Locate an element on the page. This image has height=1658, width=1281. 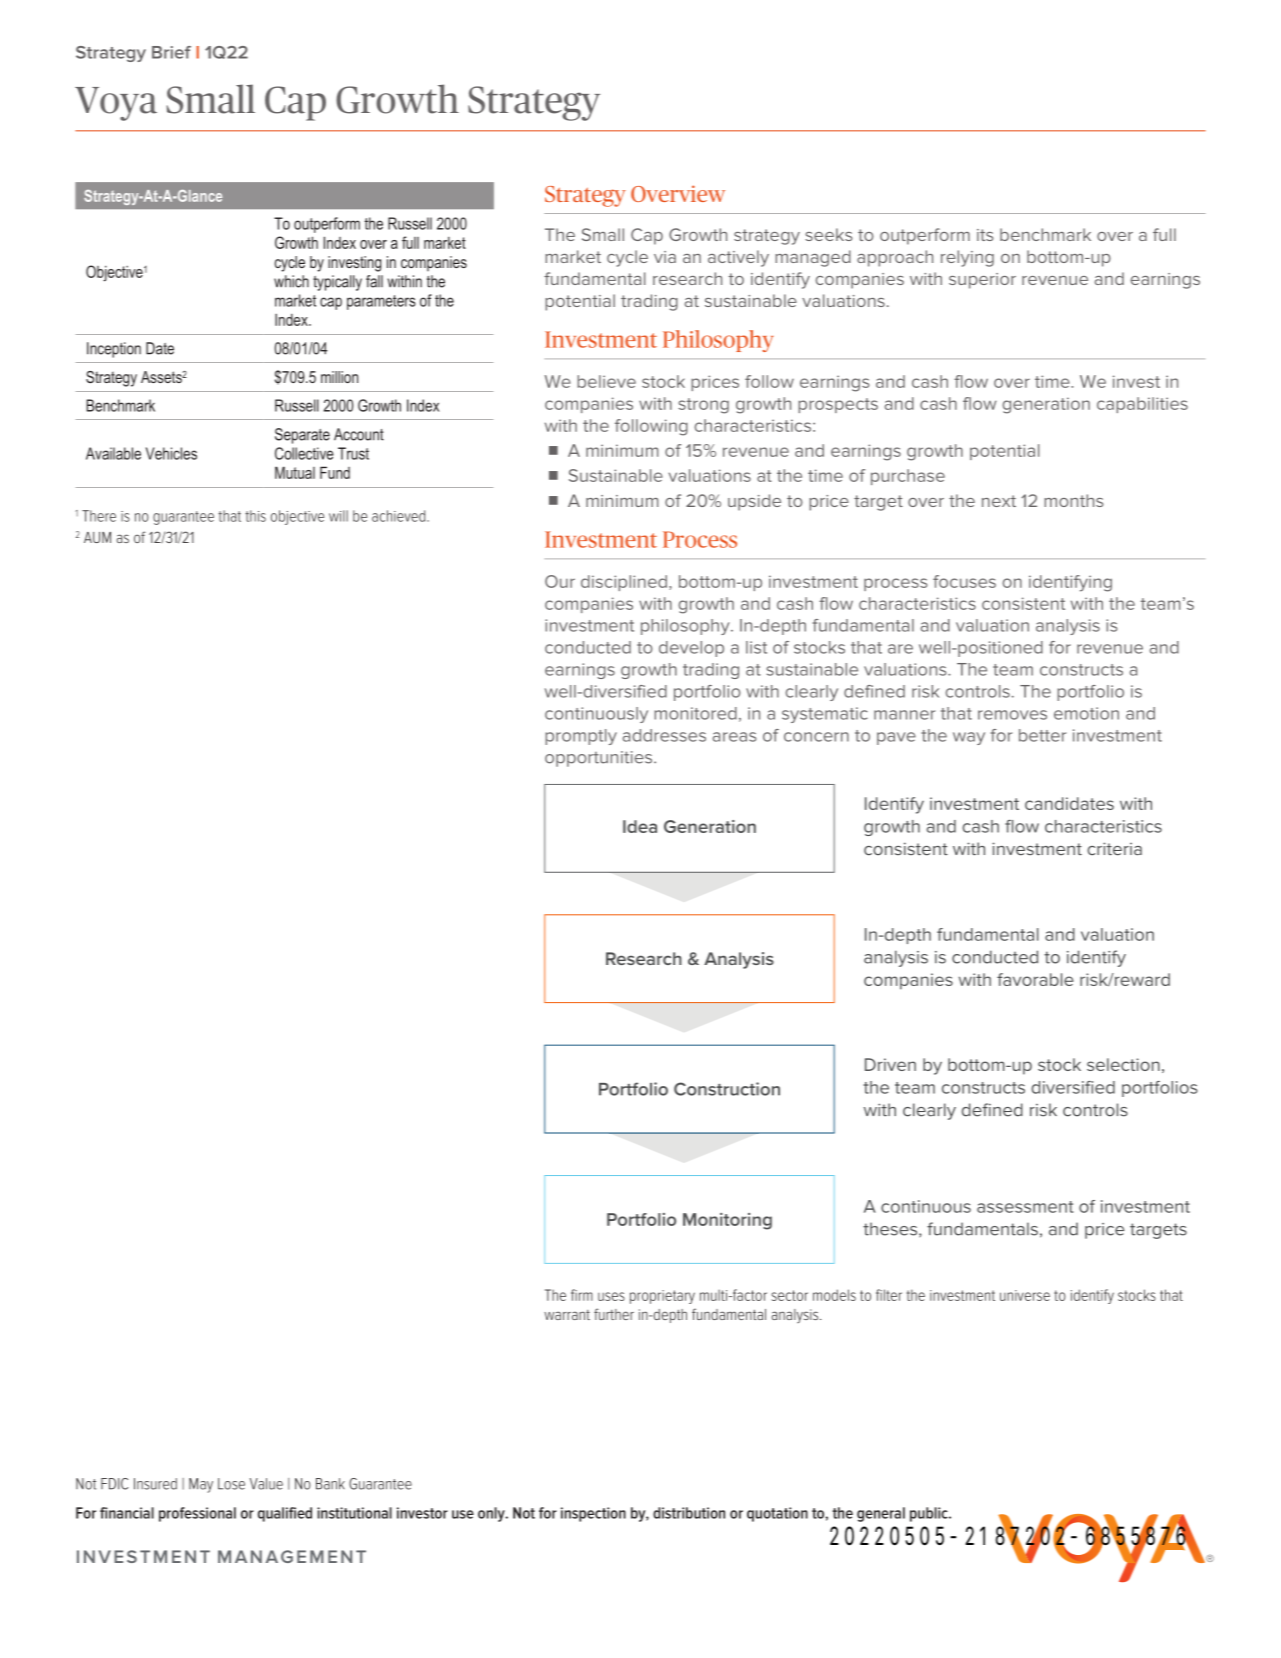
inspection is located at coordinates (593, 1514).
